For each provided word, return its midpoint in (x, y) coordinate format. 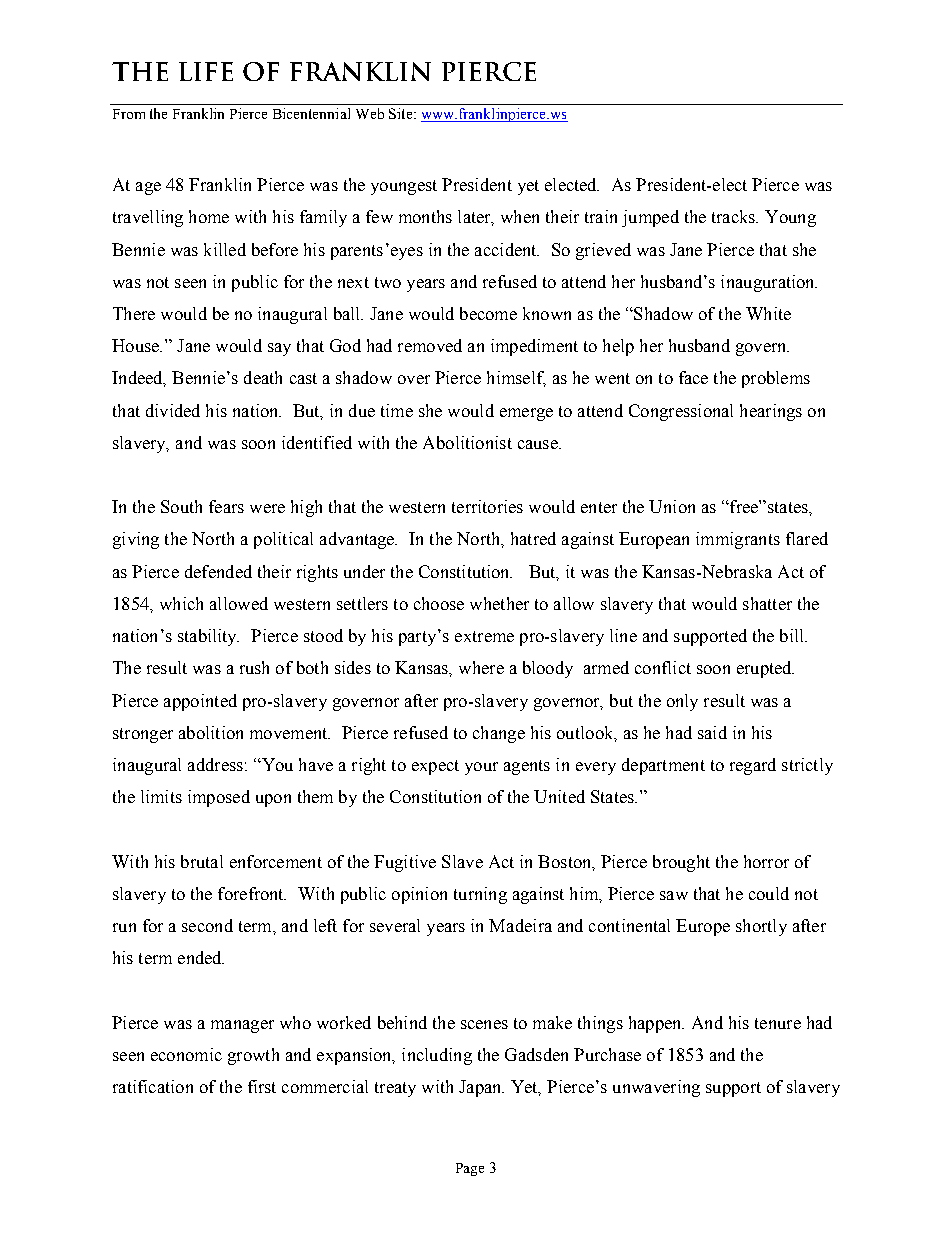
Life (206, 71)
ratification (153, 1086)
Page (470, 1169)
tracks (735, 216)
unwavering (656, 1088)
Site (402, 113)
